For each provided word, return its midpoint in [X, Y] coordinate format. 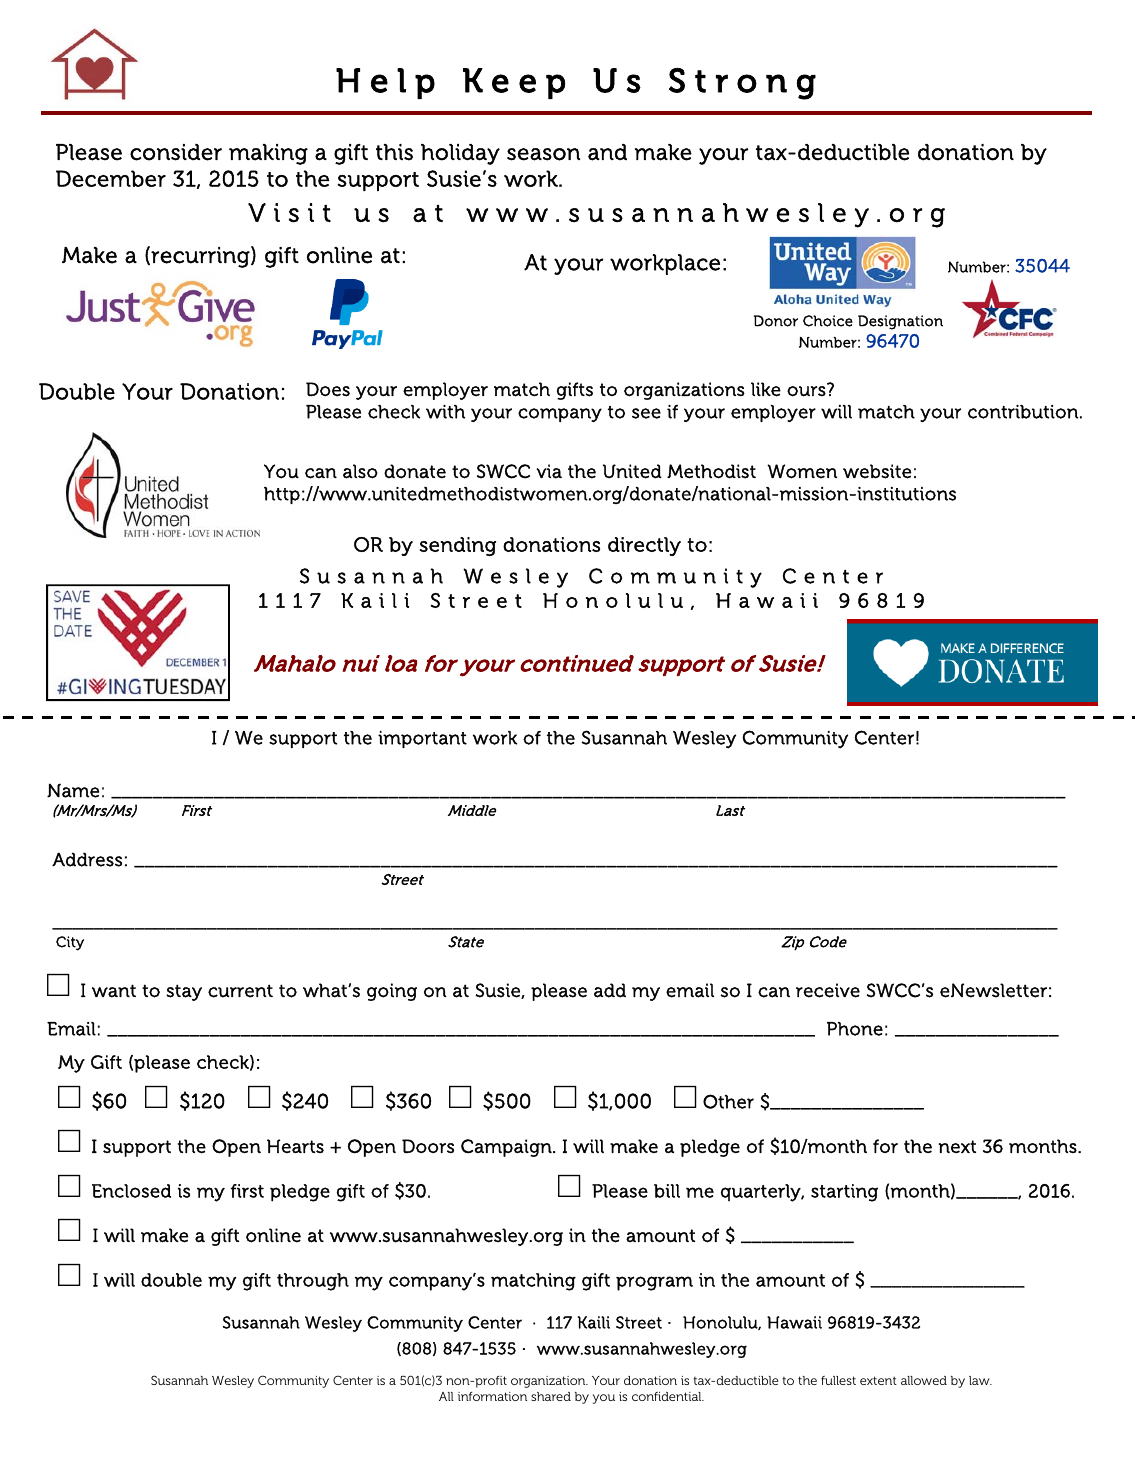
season [543, 154]
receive [828, 990]
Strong [742, 84]
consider [176, 152]
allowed [924, 1380]
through [313, 1282]
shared [551, 1396]
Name [73, 790]
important [422, 739]
